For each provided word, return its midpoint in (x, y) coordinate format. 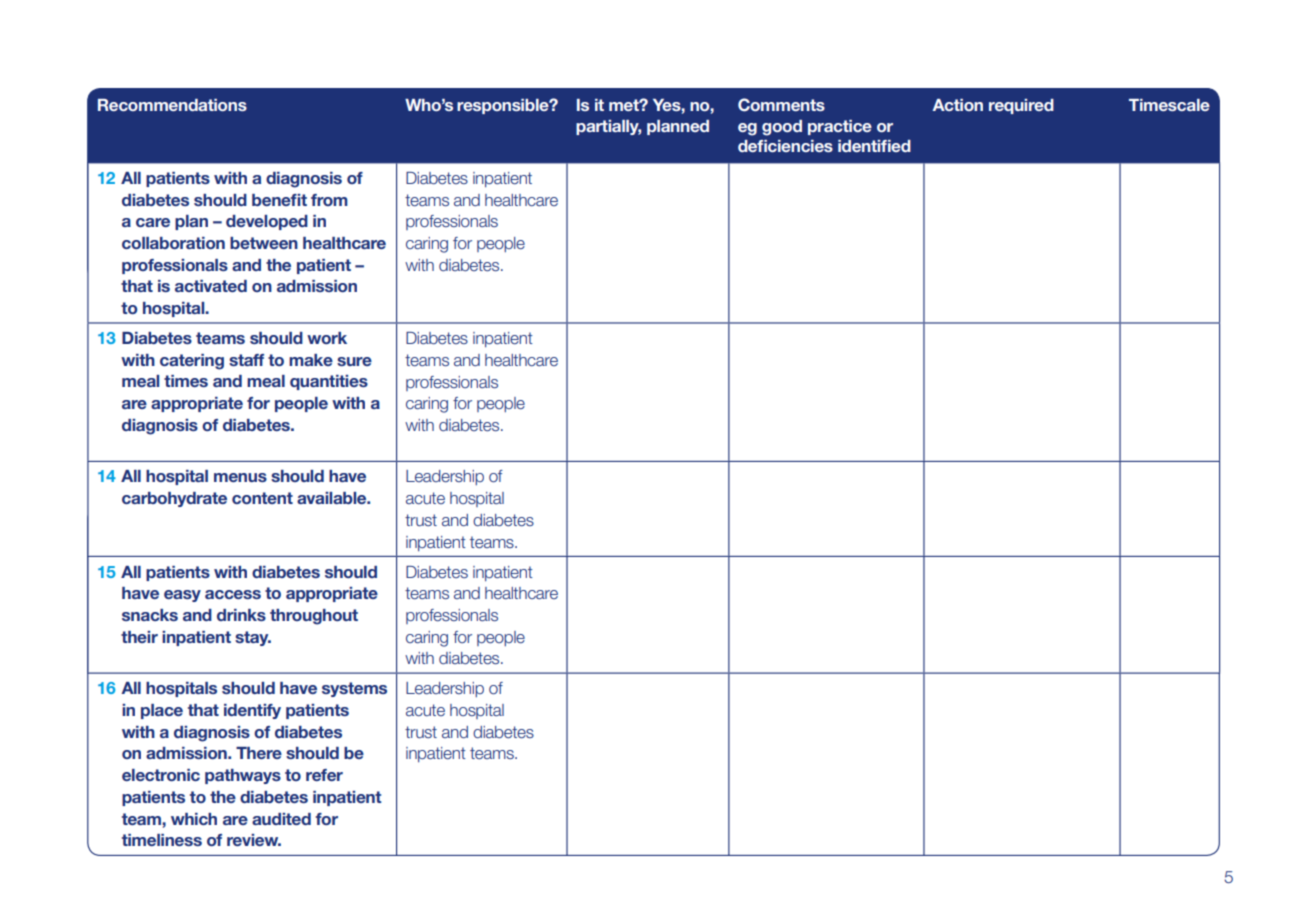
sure (354, 361)
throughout (314, 617)
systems (354, 689)
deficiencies (785, 146)
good (782, 128)
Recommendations (172, 105)
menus (240, 477)
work (327, 338)
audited (281, 819)
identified (874, 146)
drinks (241, 615)
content (262, 498)
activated (211, 286)
